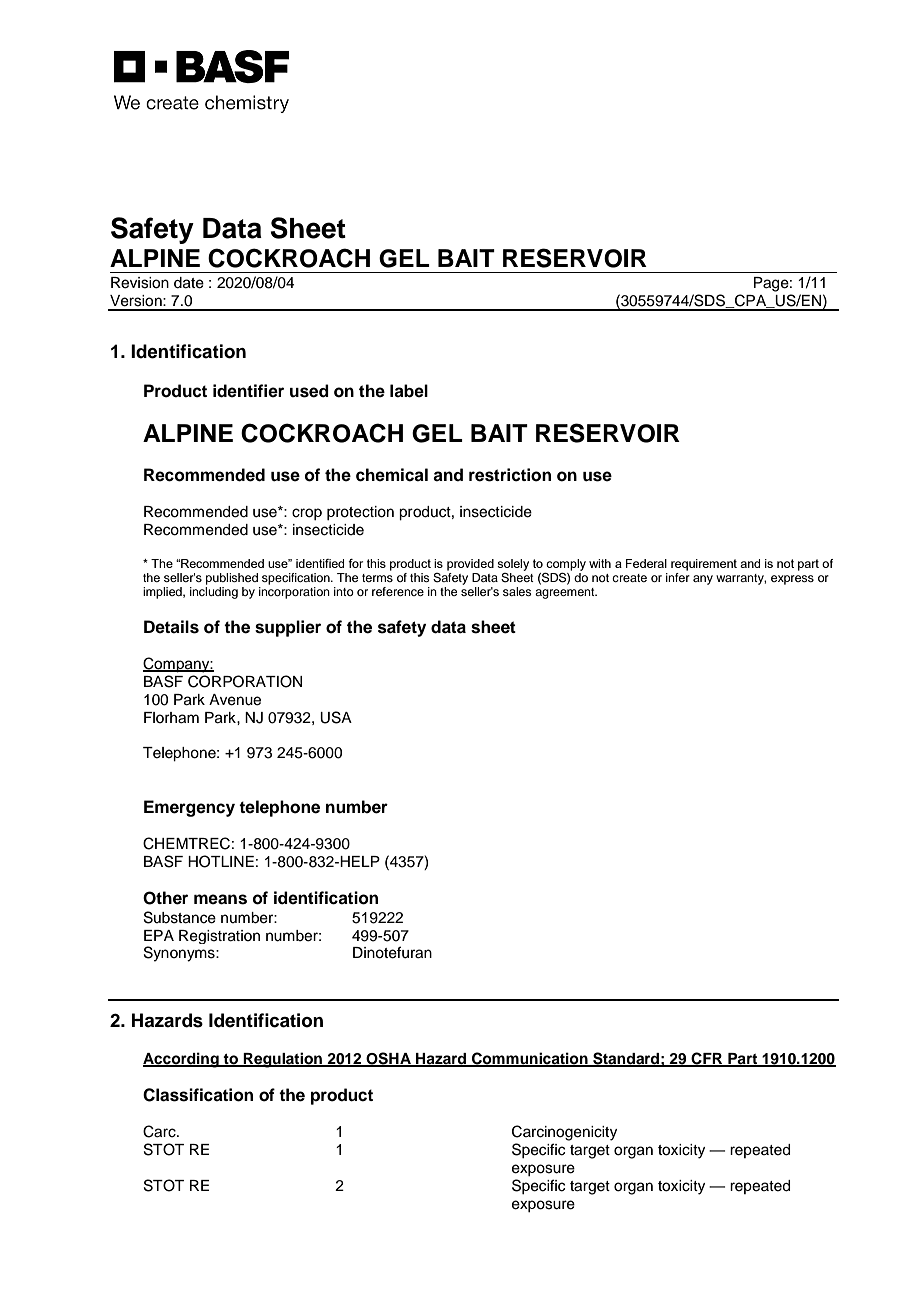 The width and height of the screenshot is (924, 1308). What do you see at coordinates (517, 591) in the screenshot?
I see `sales` at bounding box center [517, 591].
